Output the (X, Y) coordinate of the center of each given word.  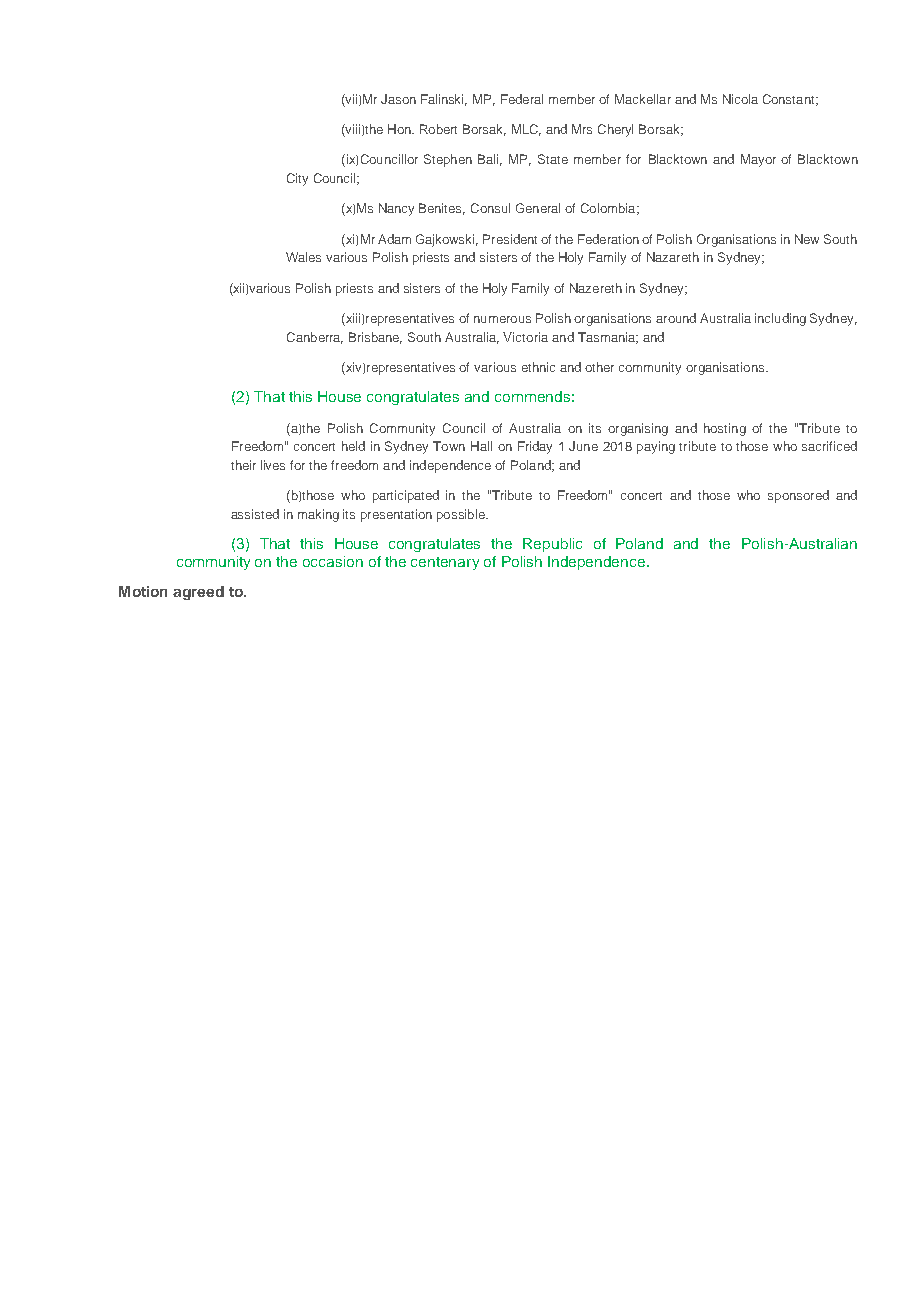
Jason (398, 99)
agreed (198, 593)
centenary (445, 563)
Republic (552, 545)
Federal (522, 99)
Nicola (740, 99)
